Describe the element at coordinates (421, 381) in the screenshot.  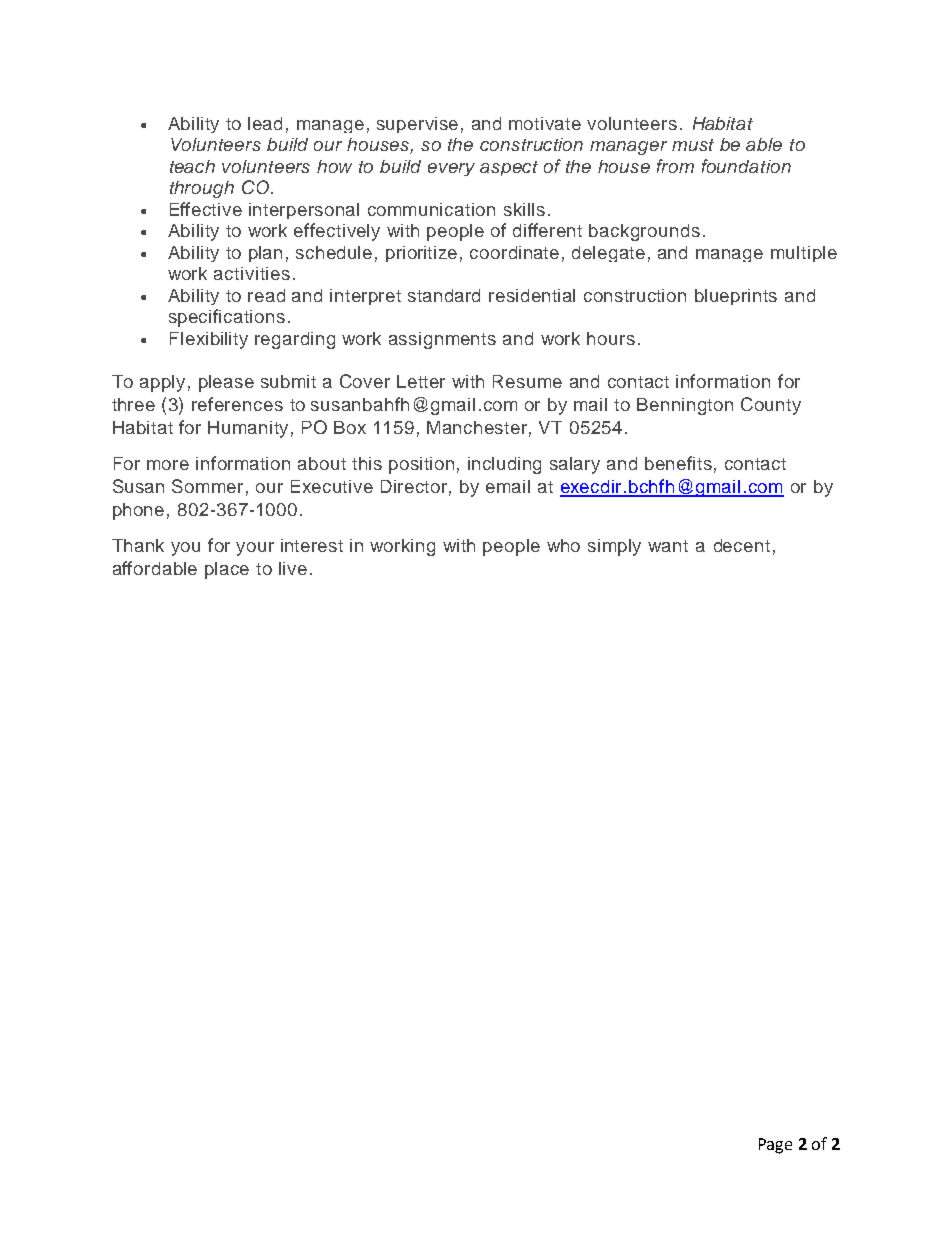
I see `Letter` at that location.
